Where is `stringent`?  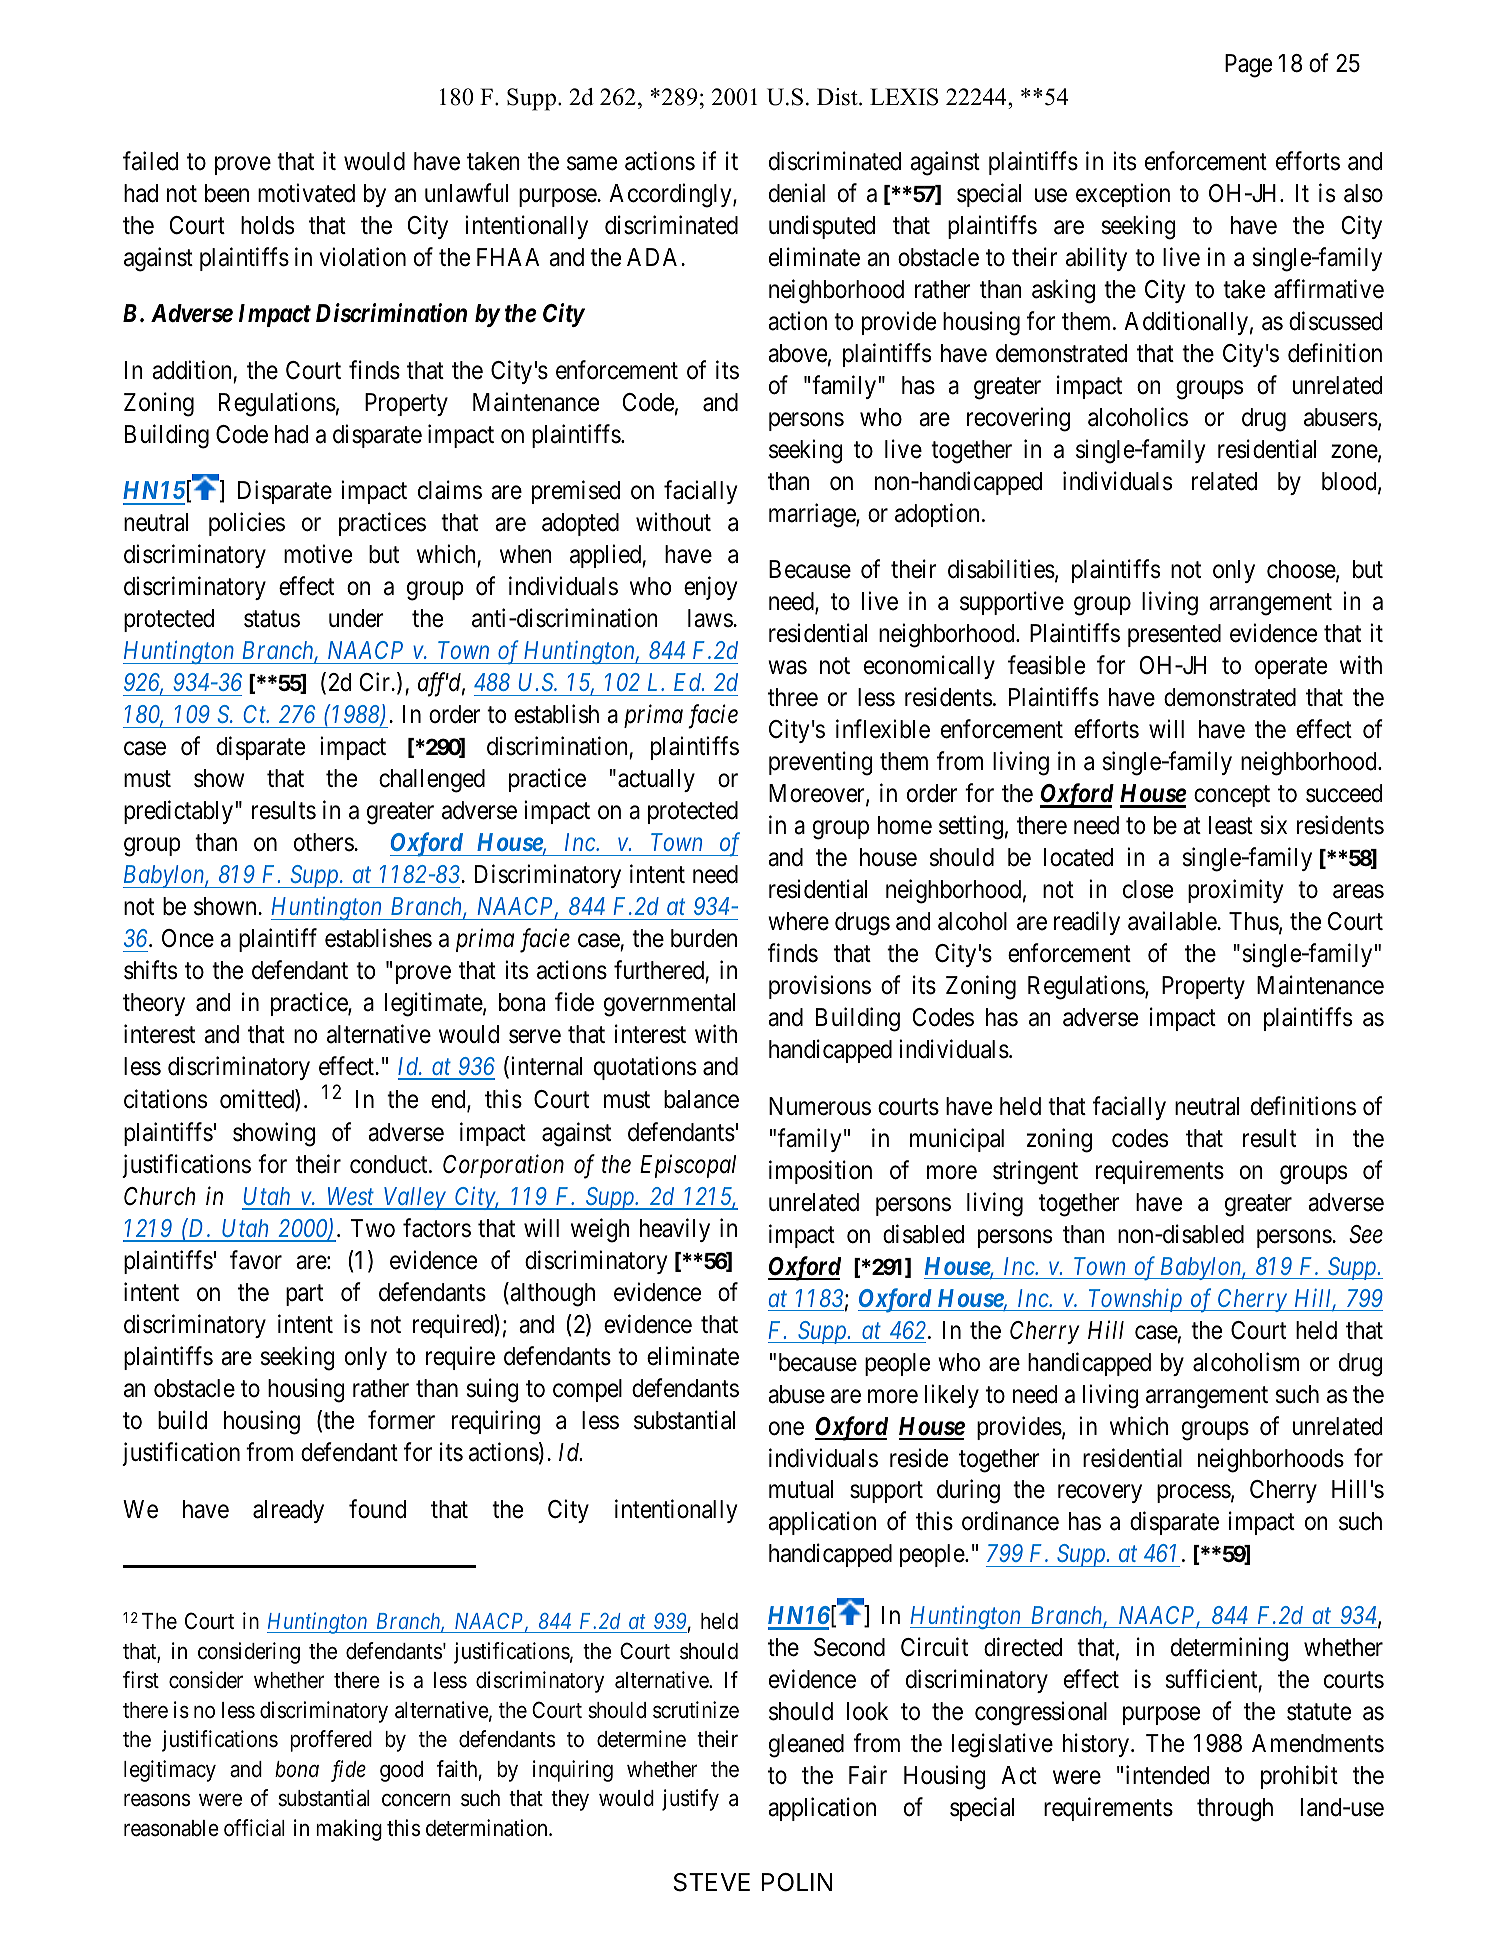
stringent is located at coordinates (1035, 1172).
